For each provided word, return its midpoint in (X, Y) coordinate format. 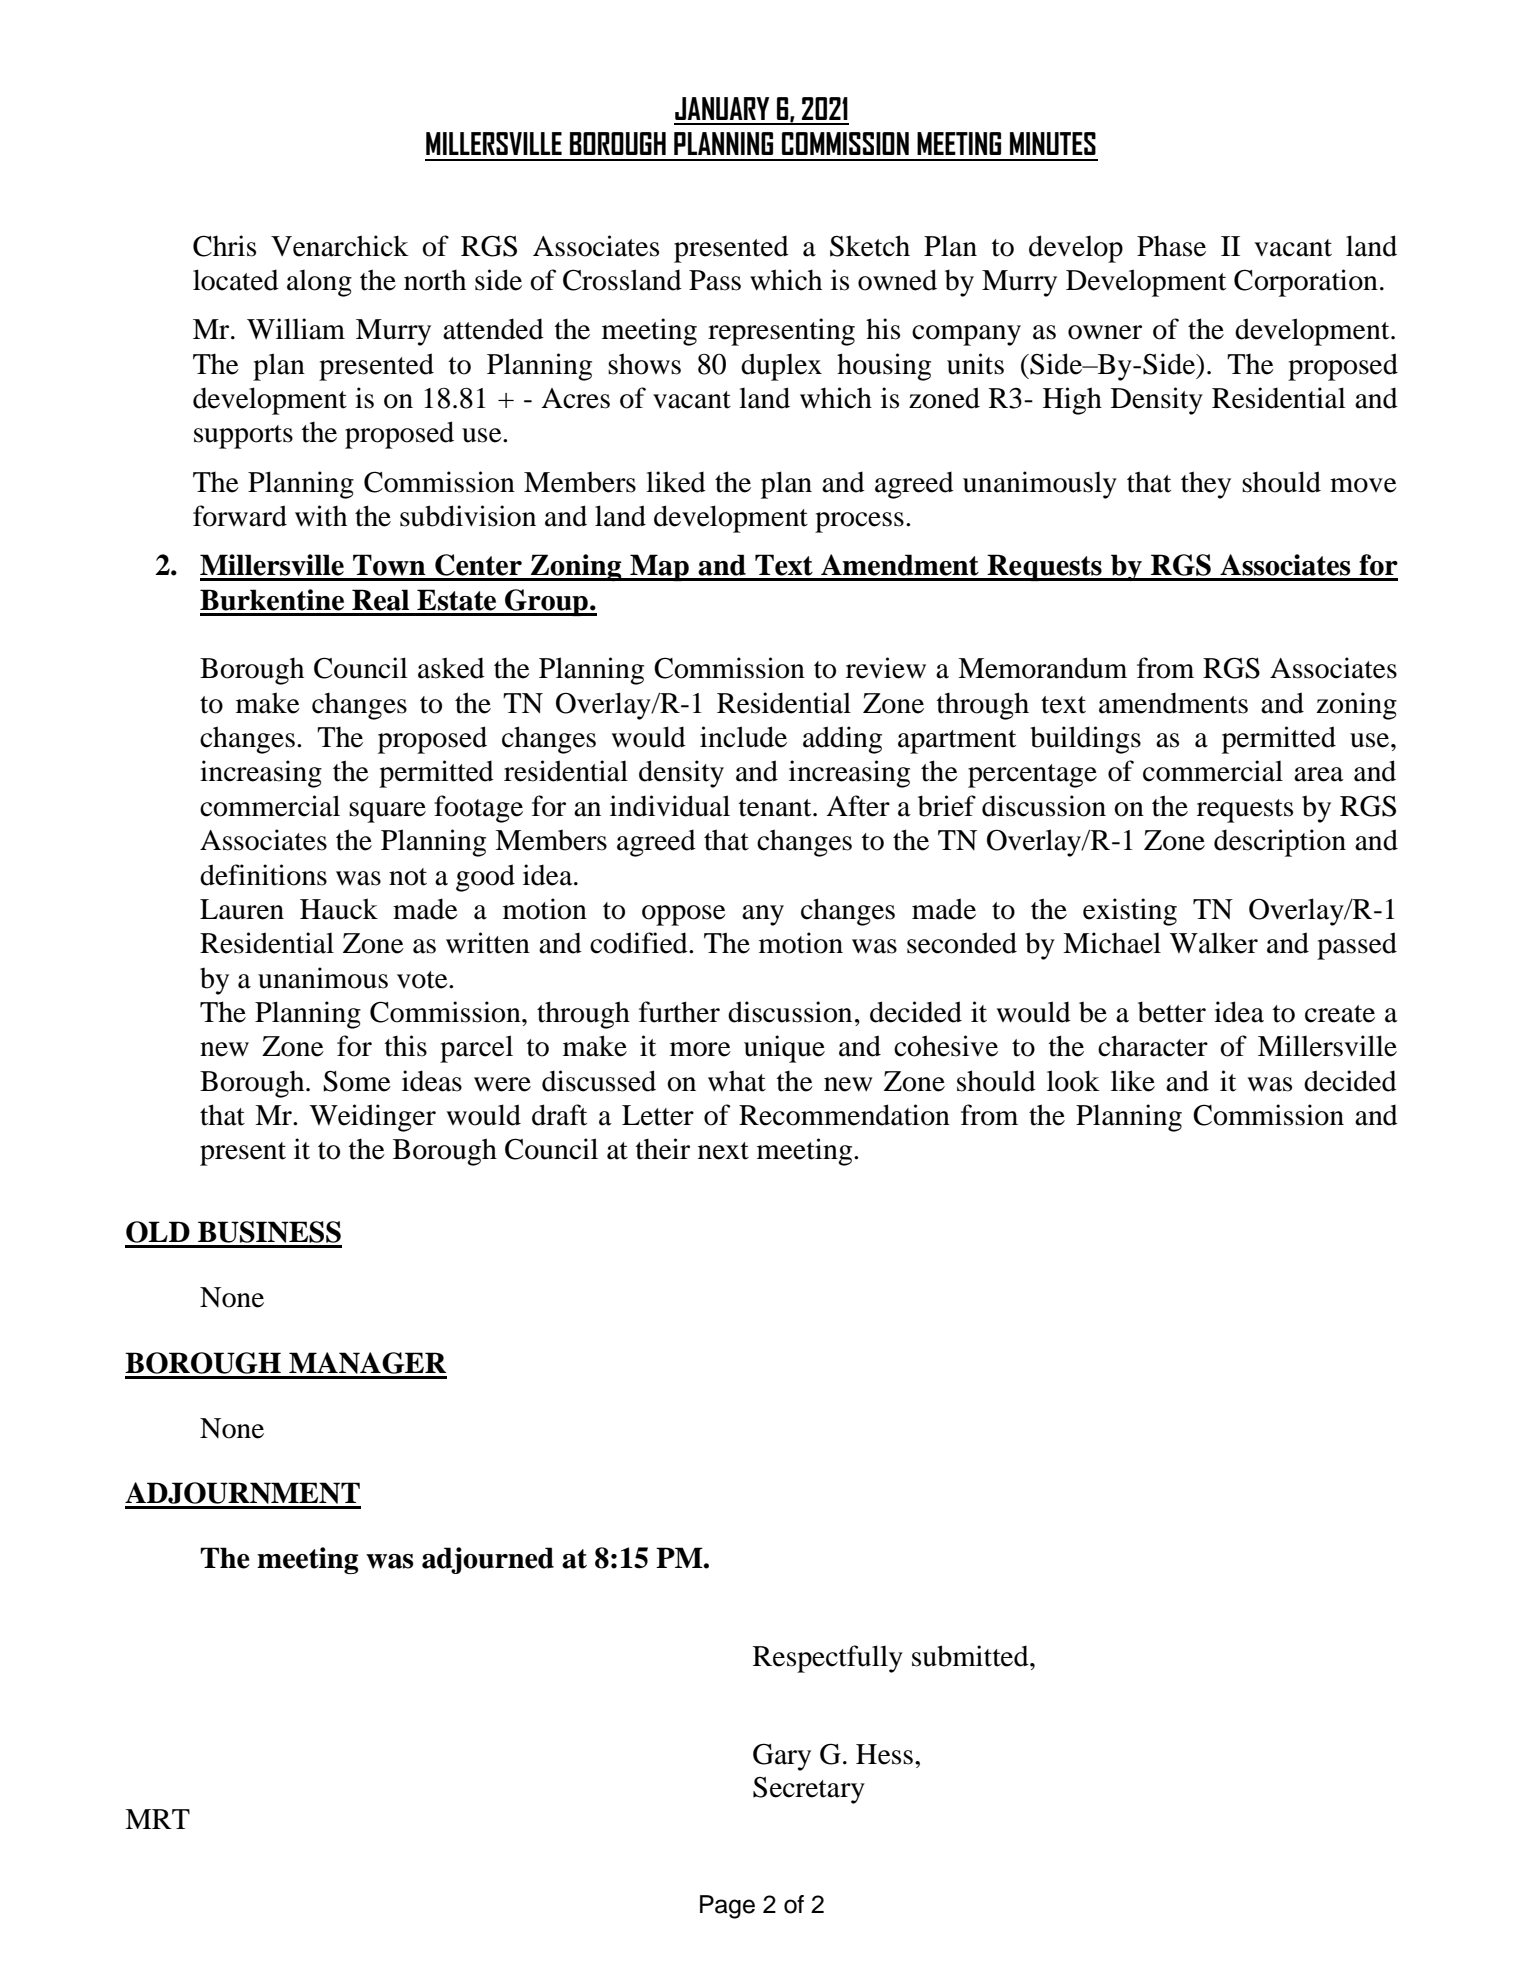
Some (357, 1081)
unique (784, 1049)
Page (727, 1907)
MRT (157, 1819)
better (1172, 1012)
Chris (224, 246)
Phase (1171, 246)
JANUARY (722, 108)
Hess (884, 1754)
